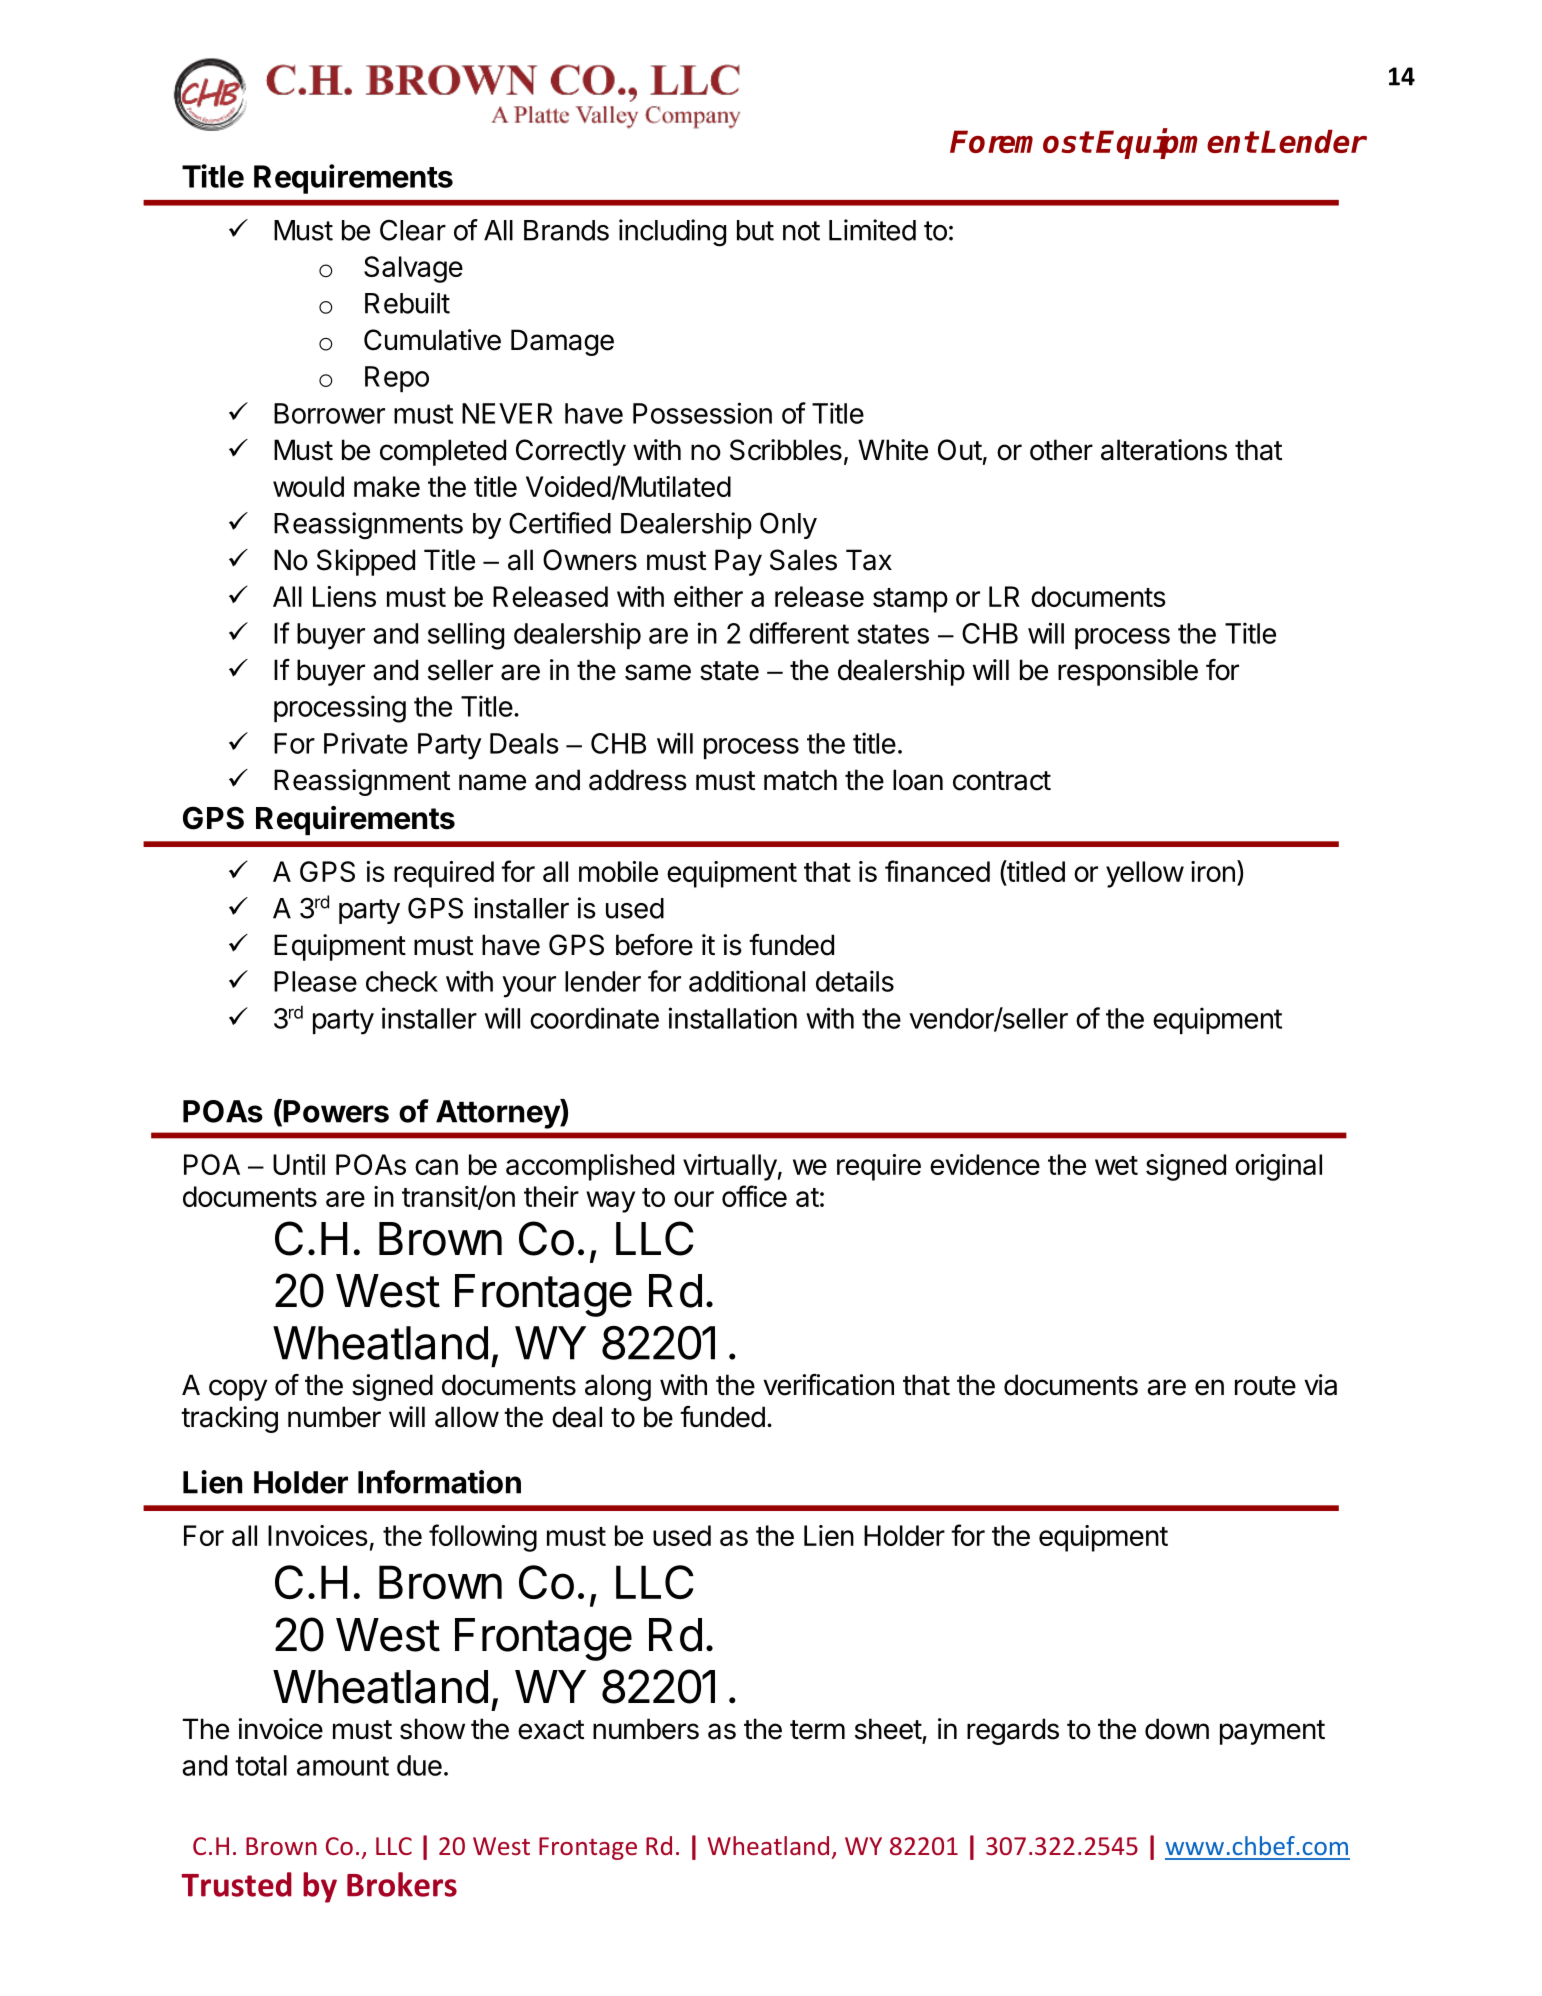 The image size is (1542, 1996). Describe the element at coordinates (755, 230) in the page. I see `but` at that location.
